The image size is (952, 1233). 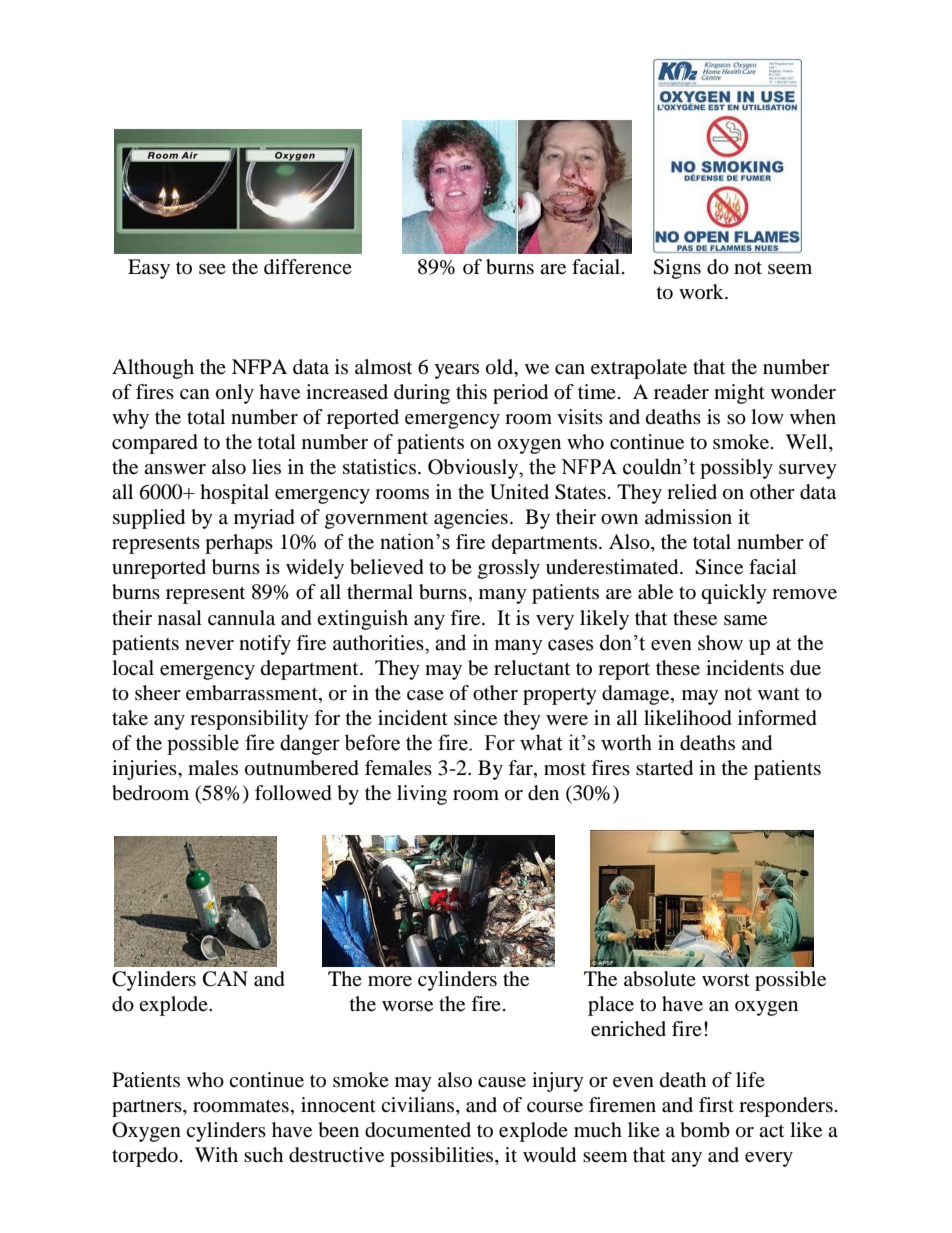 I want to click on With, so click(x=216, y=1154).
